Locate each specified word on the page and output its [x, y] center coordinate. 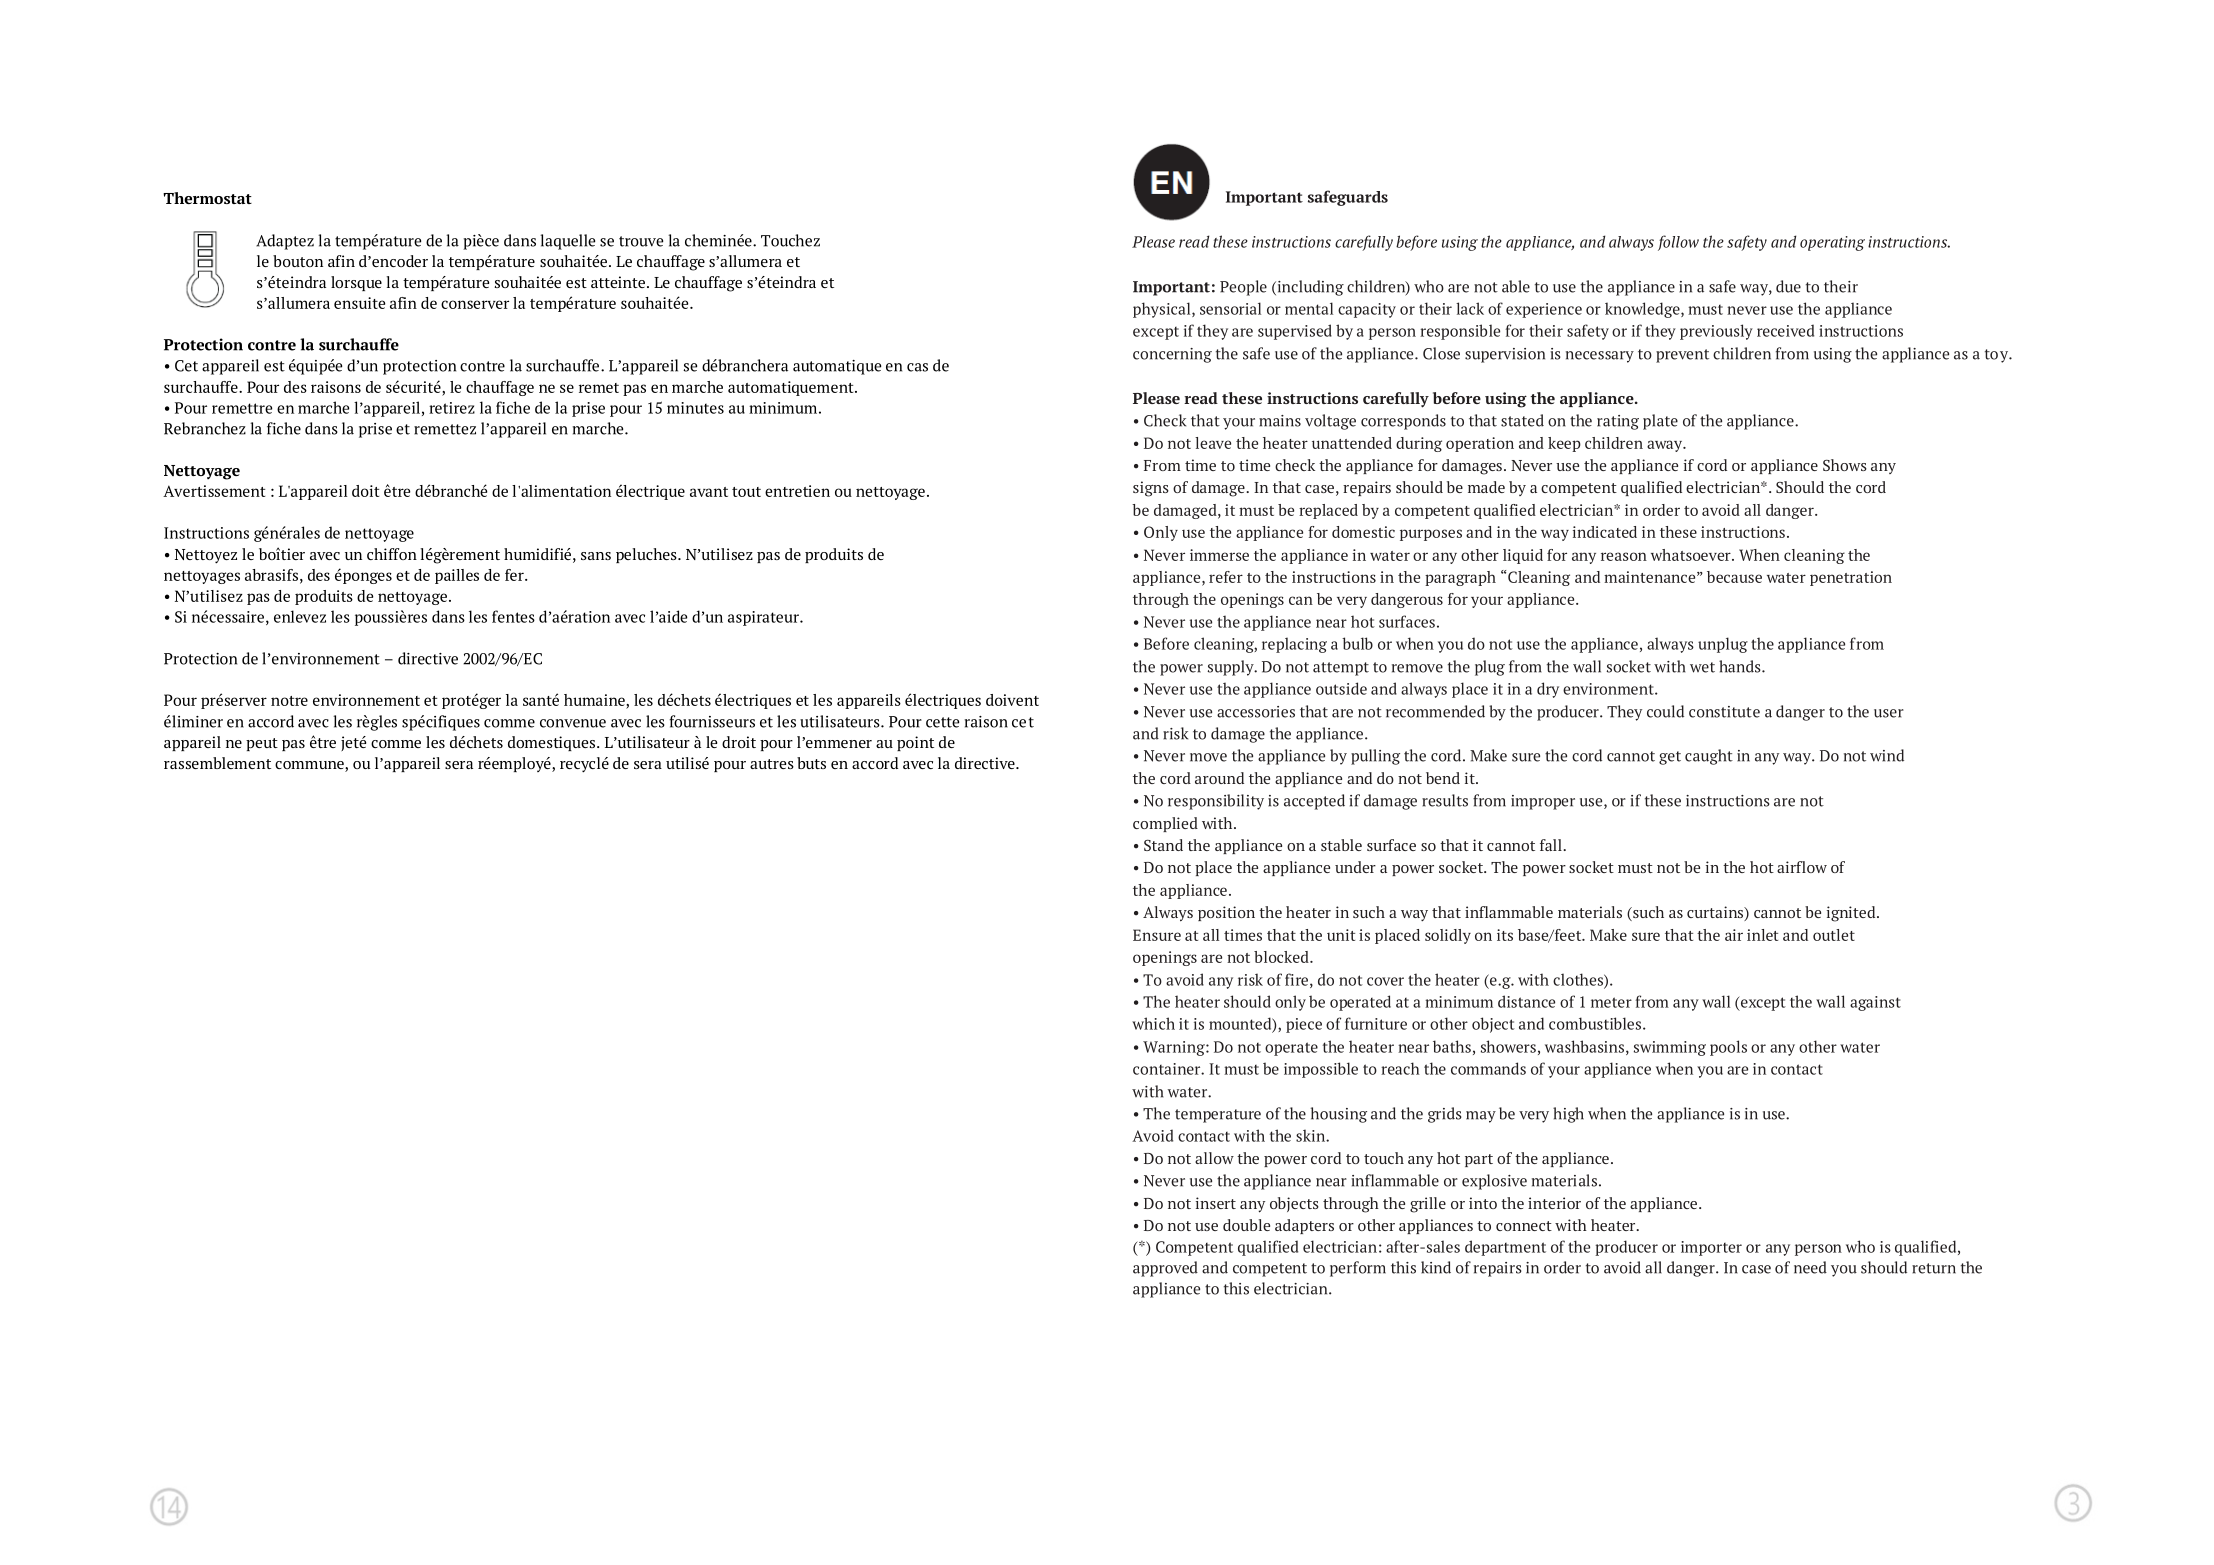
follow [1678, 243]
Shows [1845, 465]
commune [310, 766]
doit [365, 491]
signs [1151, 489]
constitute [1724, 712]
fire [1296, 979]
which [1153, 1023]
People [1243, 288]
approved [1165, 1269]
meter [1611, 1002]
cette [942, 722]
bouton [298, 261]
